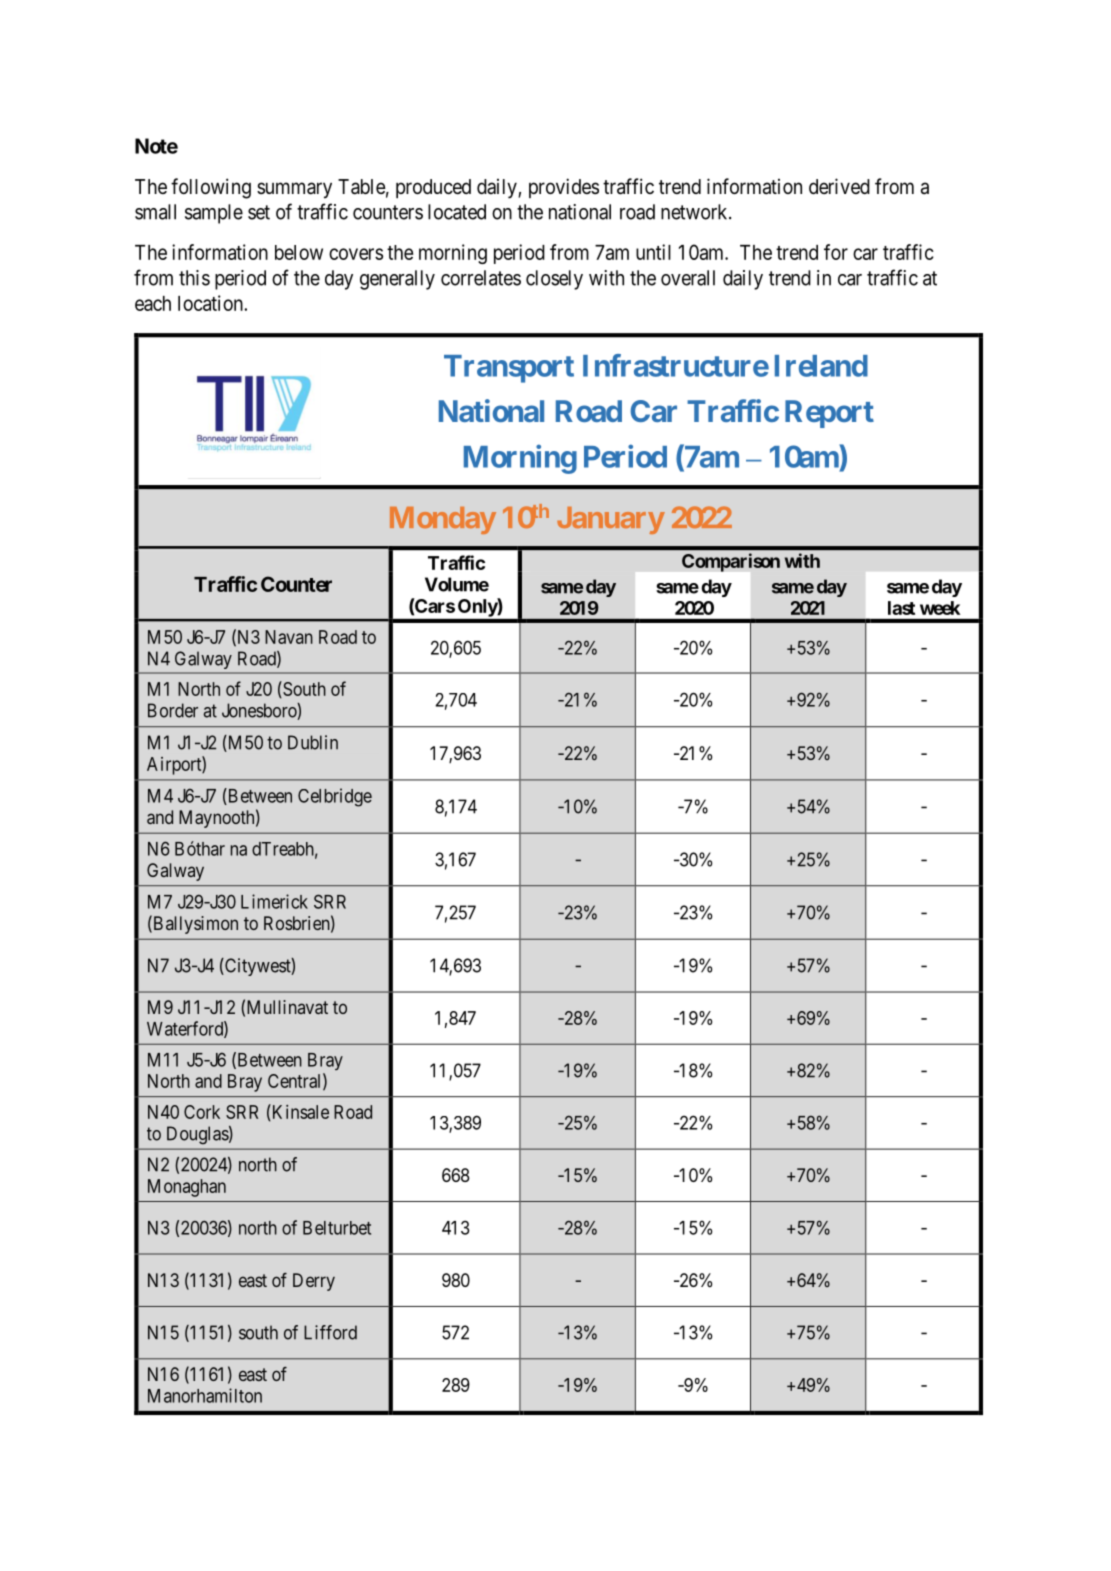  What do you see at coordinates (330, 1332) in the screenshot?
I see `Lifford` at bounding box center [330, 1332].
